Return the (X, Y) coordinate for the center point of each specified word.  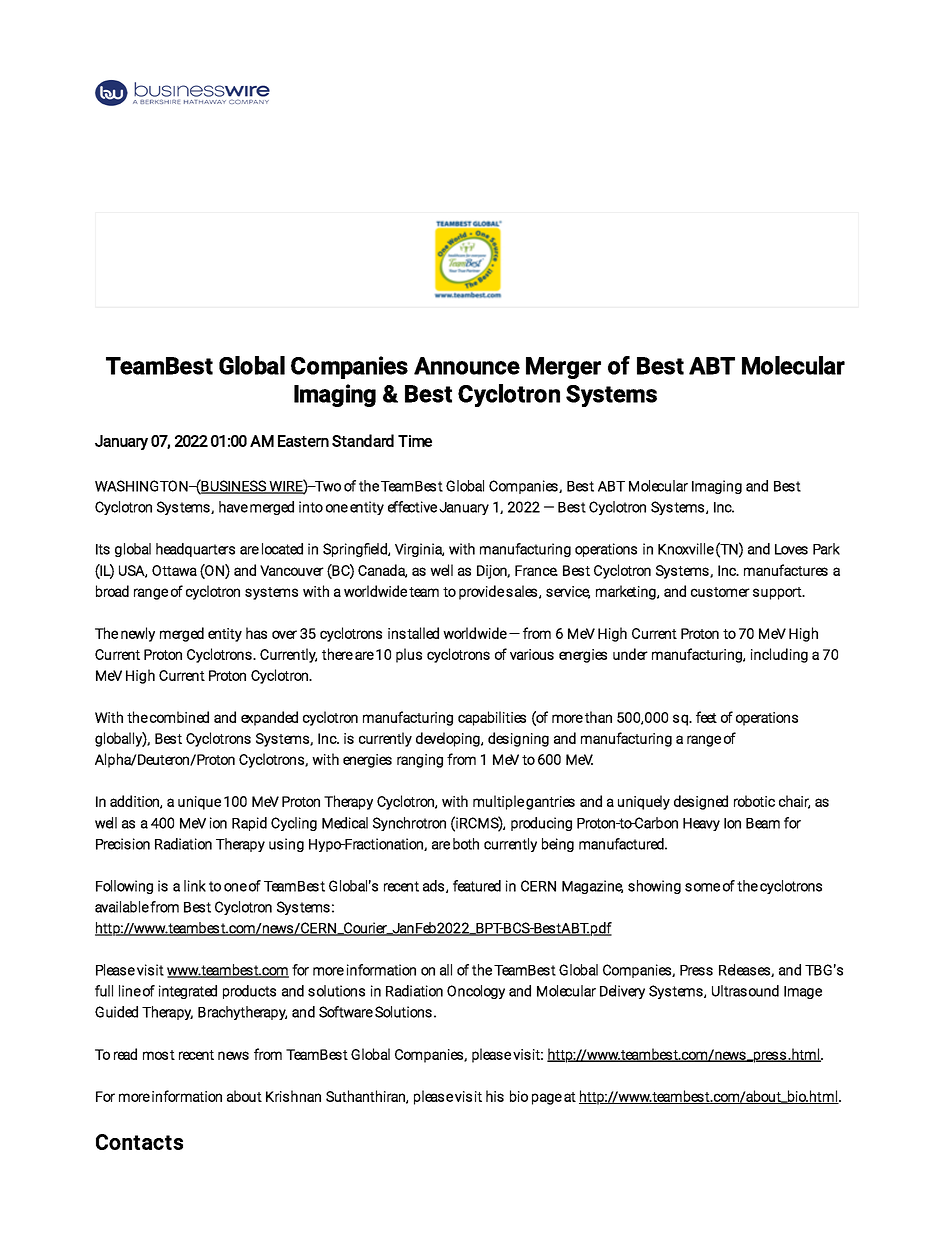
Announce (467, 366)
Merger (563, 368)
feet (706, 717)
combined (179, 717)
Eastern (303, 441)
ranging (420, 761)
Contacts (139, 1142)
